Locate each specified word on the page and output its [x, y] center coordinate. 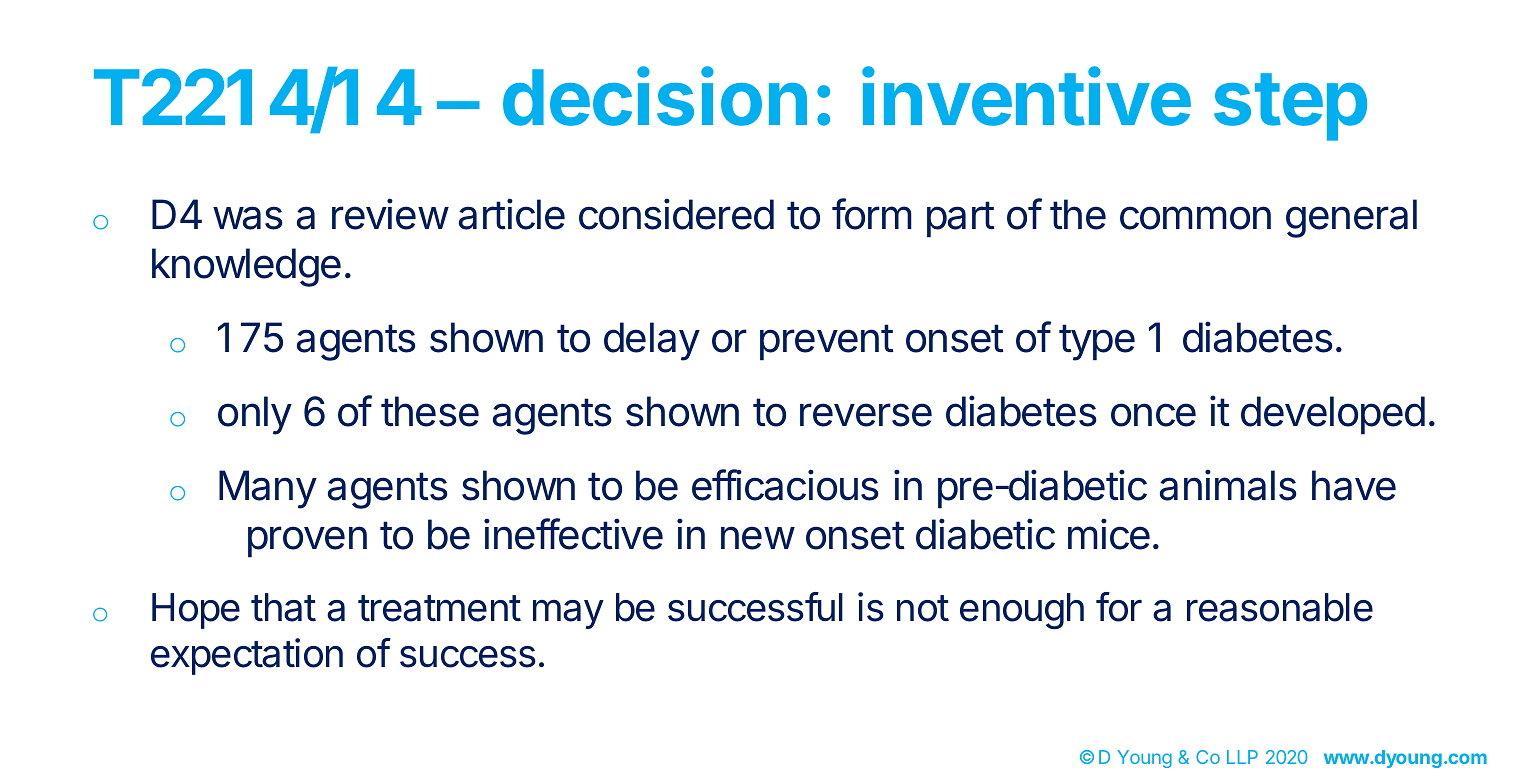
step [1290, 107]
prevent [827, 342]
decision [655, 96]
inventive [1026, 96]
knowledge [246, 267]
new [758, 538]
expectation [247, 656]
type [1097, 342]
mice [1109, 534]
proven [307, 542]
